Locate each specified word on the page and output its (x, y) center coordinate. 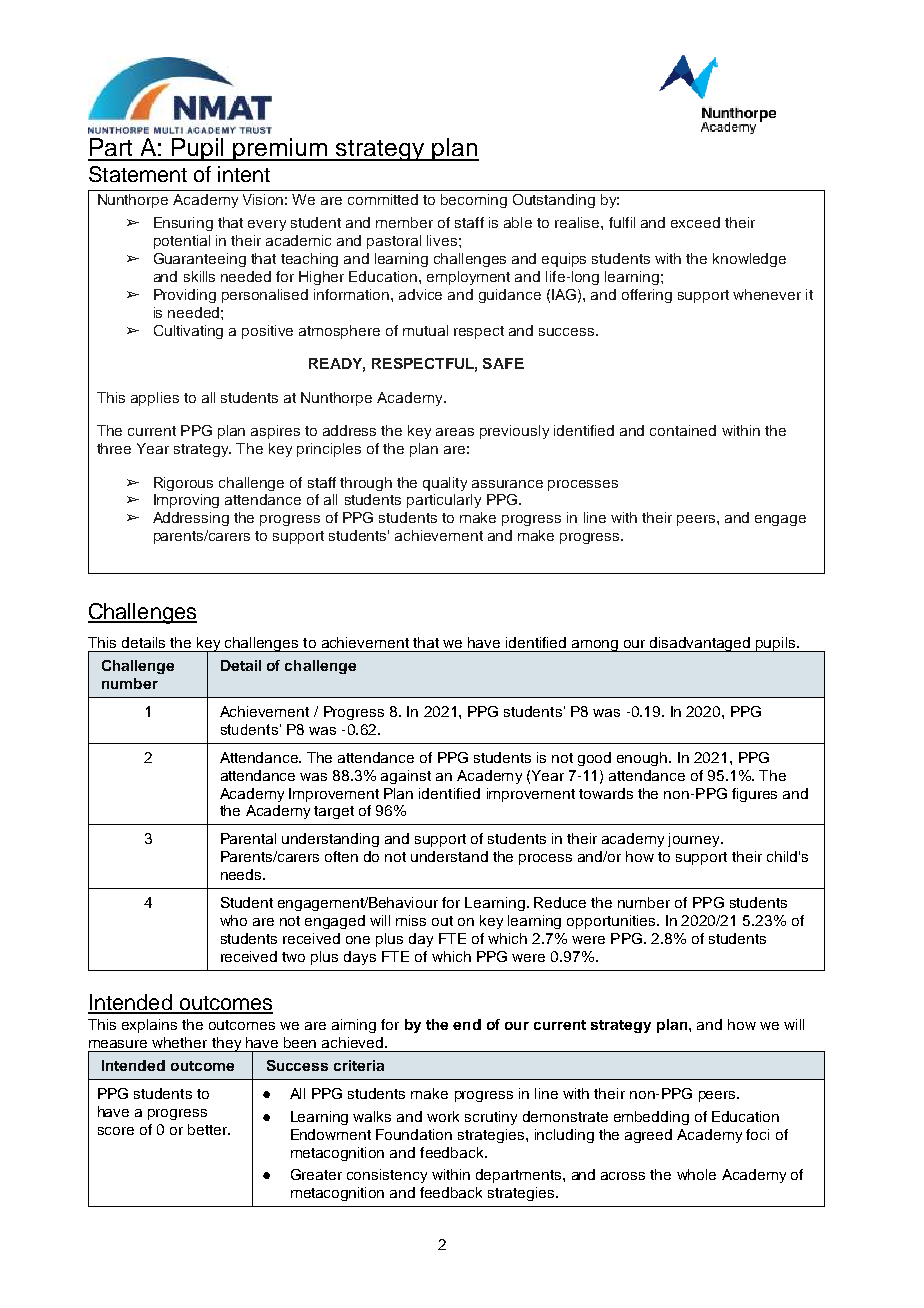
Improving (186, 501)
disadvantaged (701, 644)
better (208, 1129)
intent (244, 174)
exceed (695, 222)
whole (696, 1174)
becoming (474, 201)
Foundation (414, 1134)
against (406, 777)
